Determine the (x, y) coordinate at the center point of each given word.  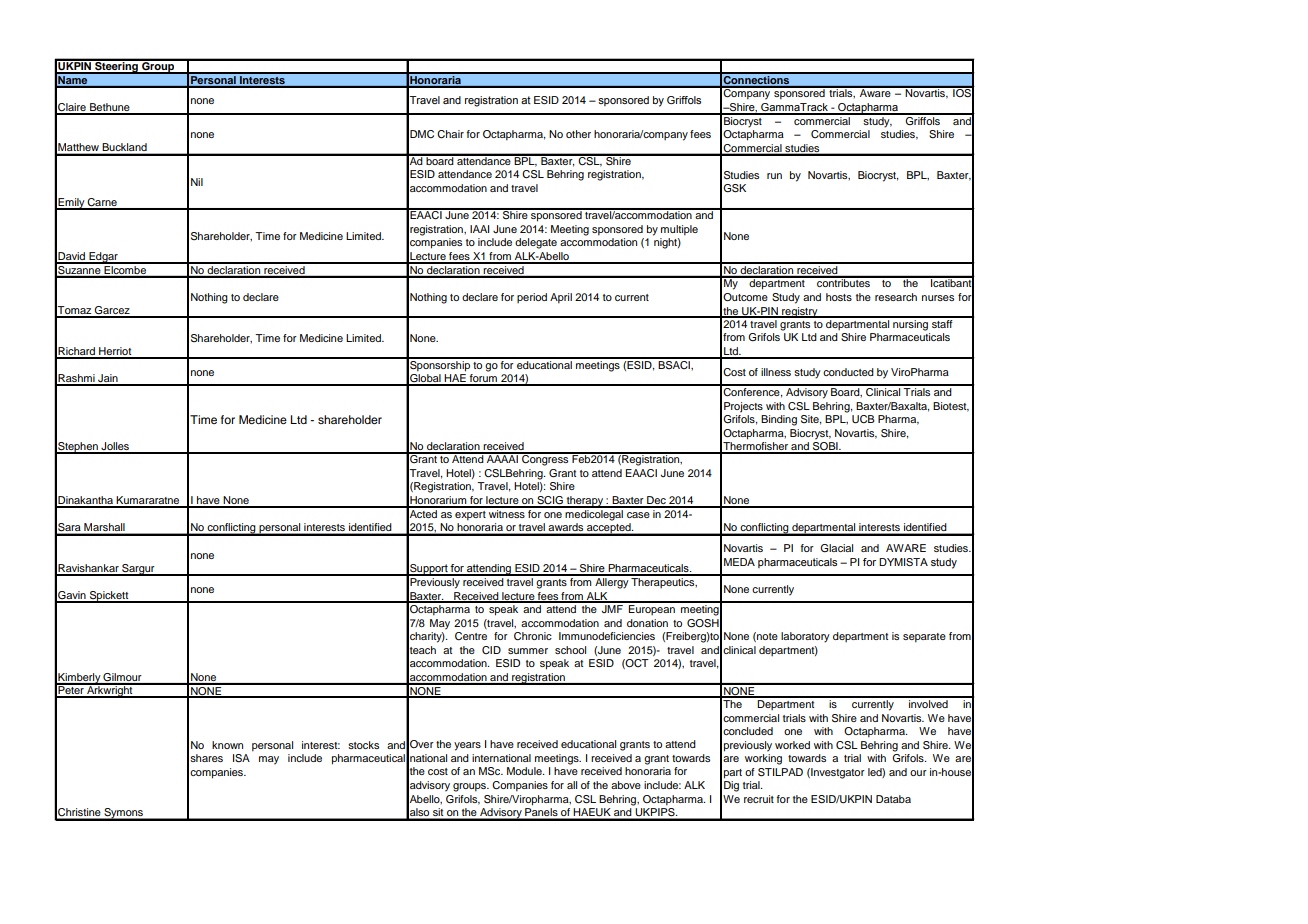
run (774, 176)
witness (507, 512)
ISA (241, 758)
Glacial (836, 548)
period (532, 298)
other (578, 134)
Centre (471, 636)
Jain (108, 379)
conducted (848, 372)
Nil (197, 182)
